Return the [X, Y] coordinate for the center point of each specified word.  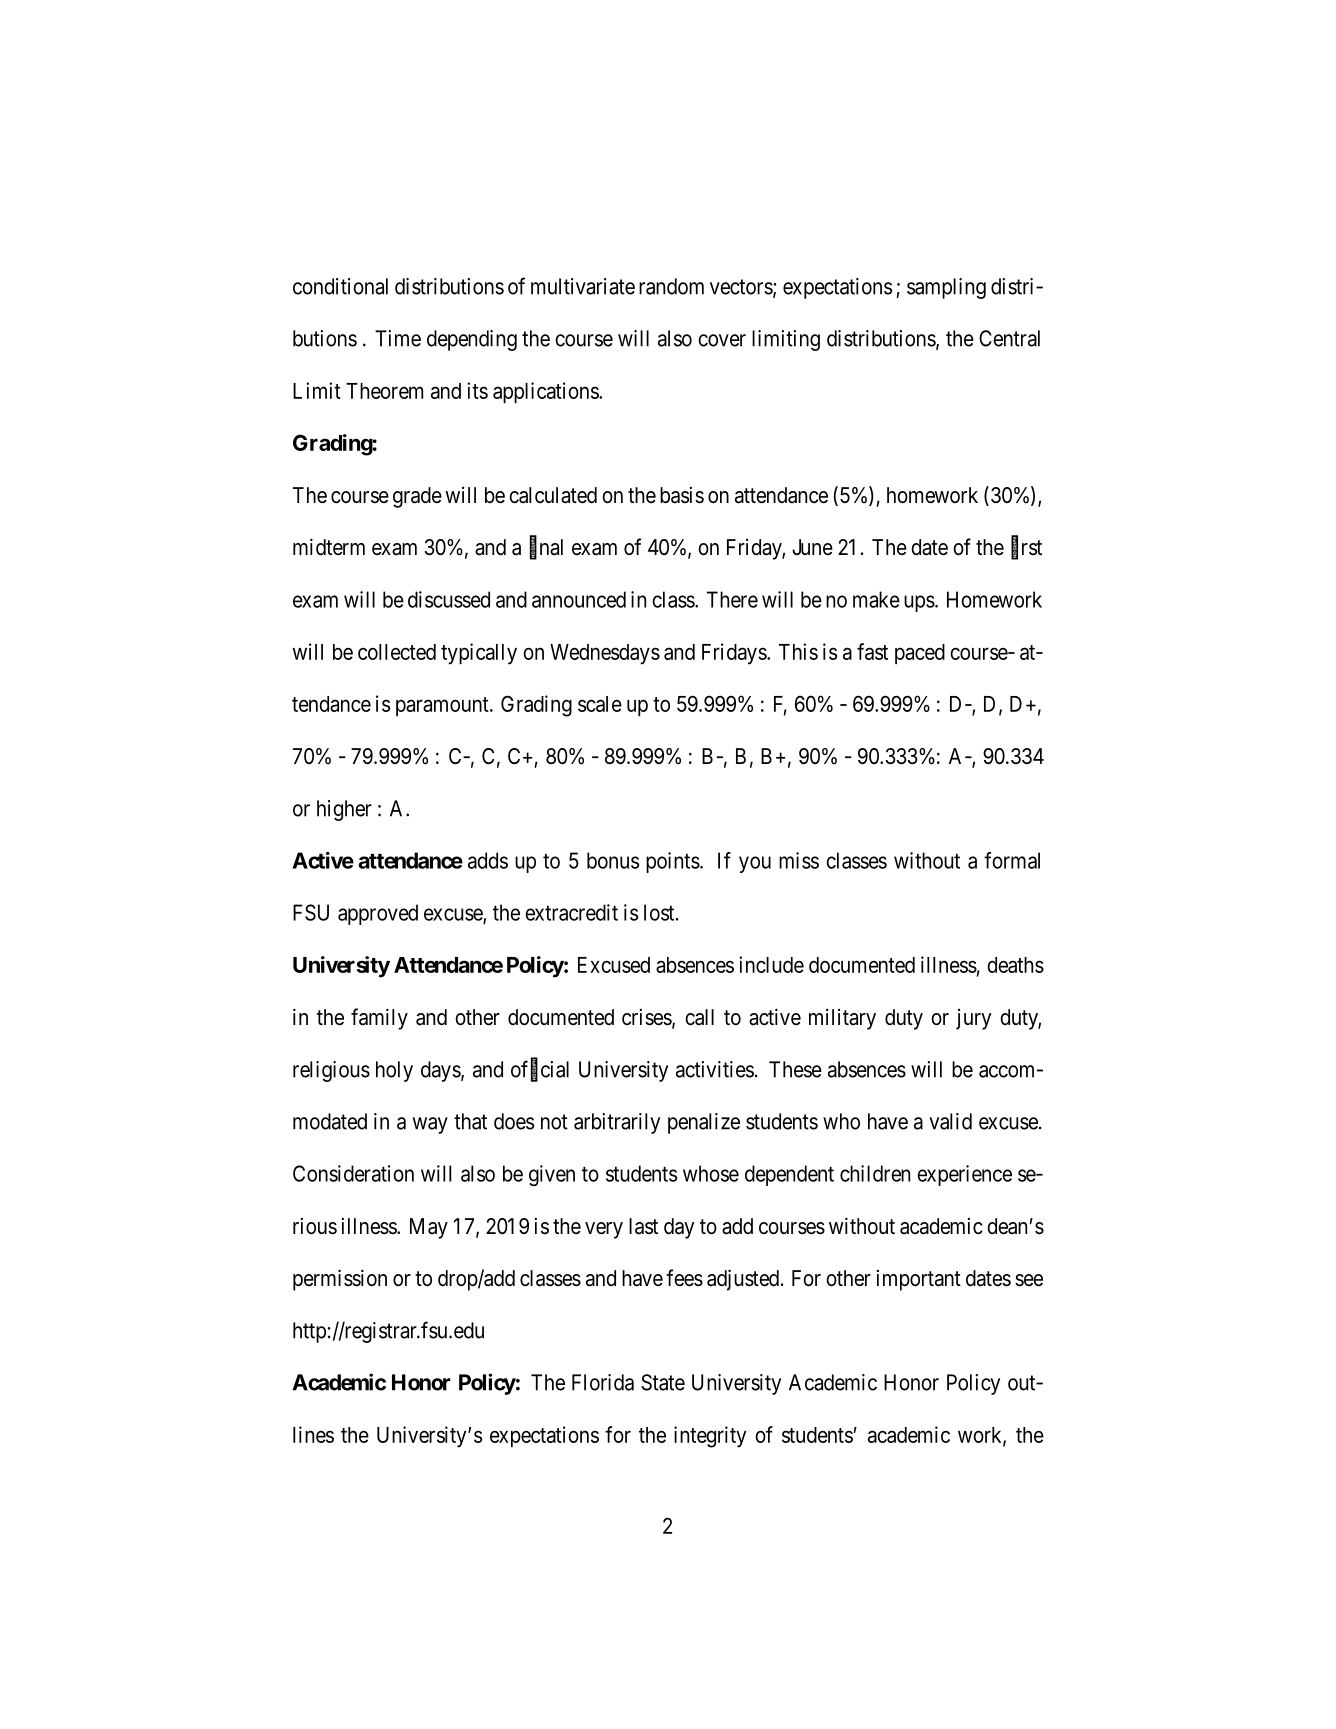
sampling [946, 288]
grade [417, 497]
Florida [603, 1382]
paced [920, 654]
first [1026, 548]
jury [973, 1019]
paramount [443, 706]
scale [600, 704]
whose [711, 1173]
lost [660, 912]
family [379, 1019]
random [671, 286]
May [429, 1228]
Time [398, 338]
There [732, 599]
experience [964, 1175]
